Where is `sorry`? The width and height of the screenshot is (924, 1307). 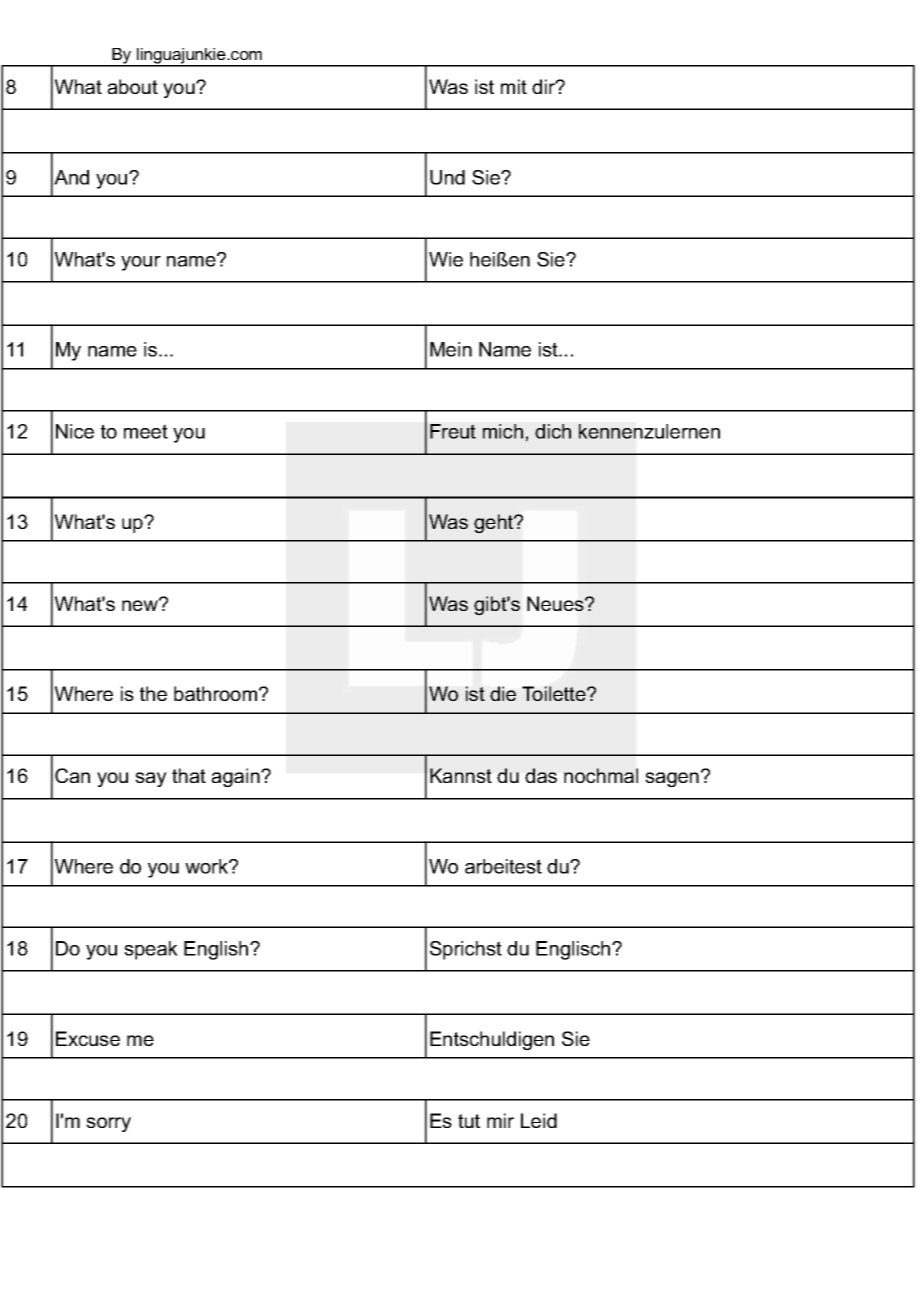
sorry is located at coordinates (108, 1124).
